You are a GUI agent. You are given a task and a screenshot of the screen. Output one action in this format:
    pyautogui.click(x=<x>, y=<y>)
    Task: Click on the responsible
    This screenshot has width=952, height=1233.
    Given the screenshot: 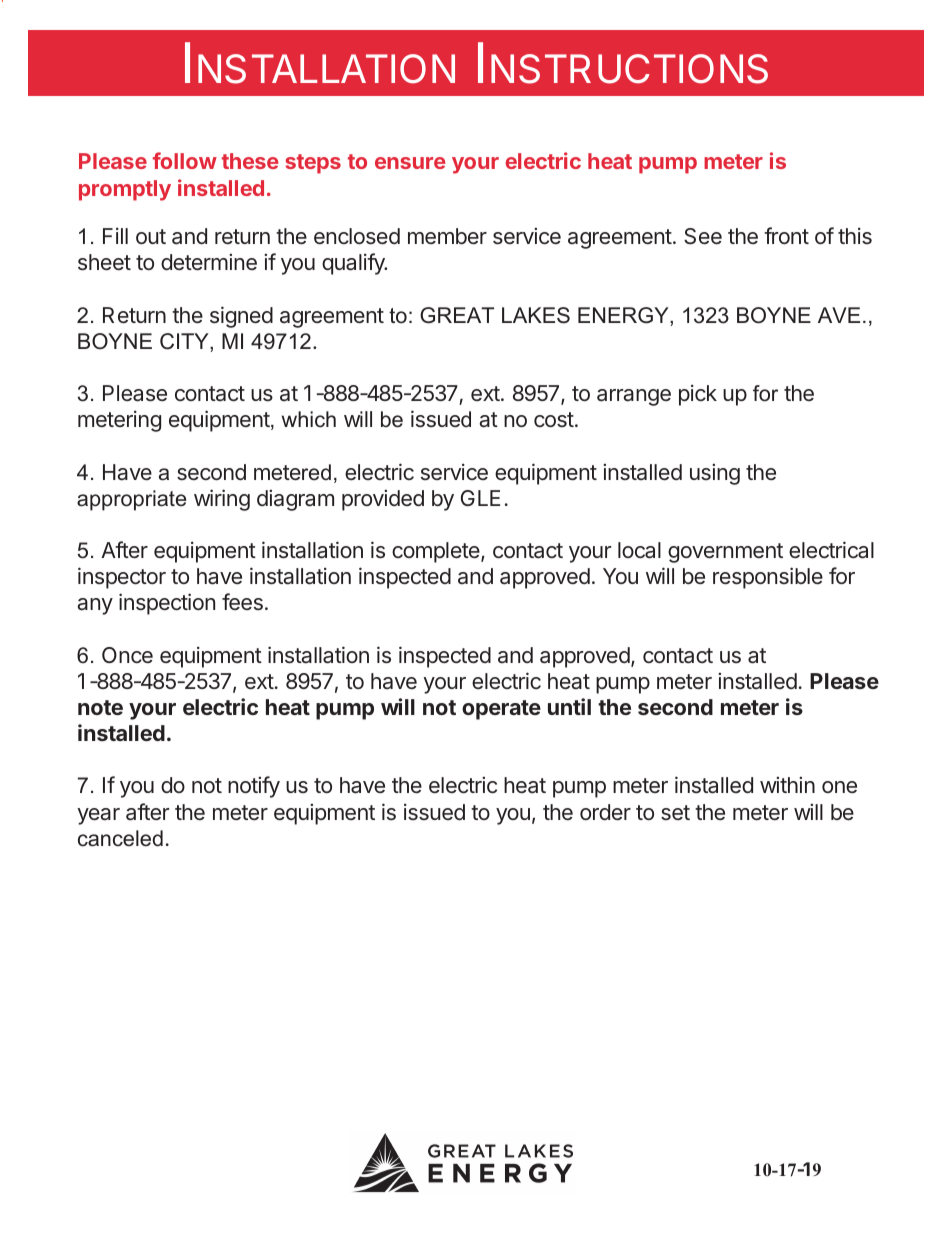 What is the action you would take?
    pyautogui.click(x=768, y=578)
